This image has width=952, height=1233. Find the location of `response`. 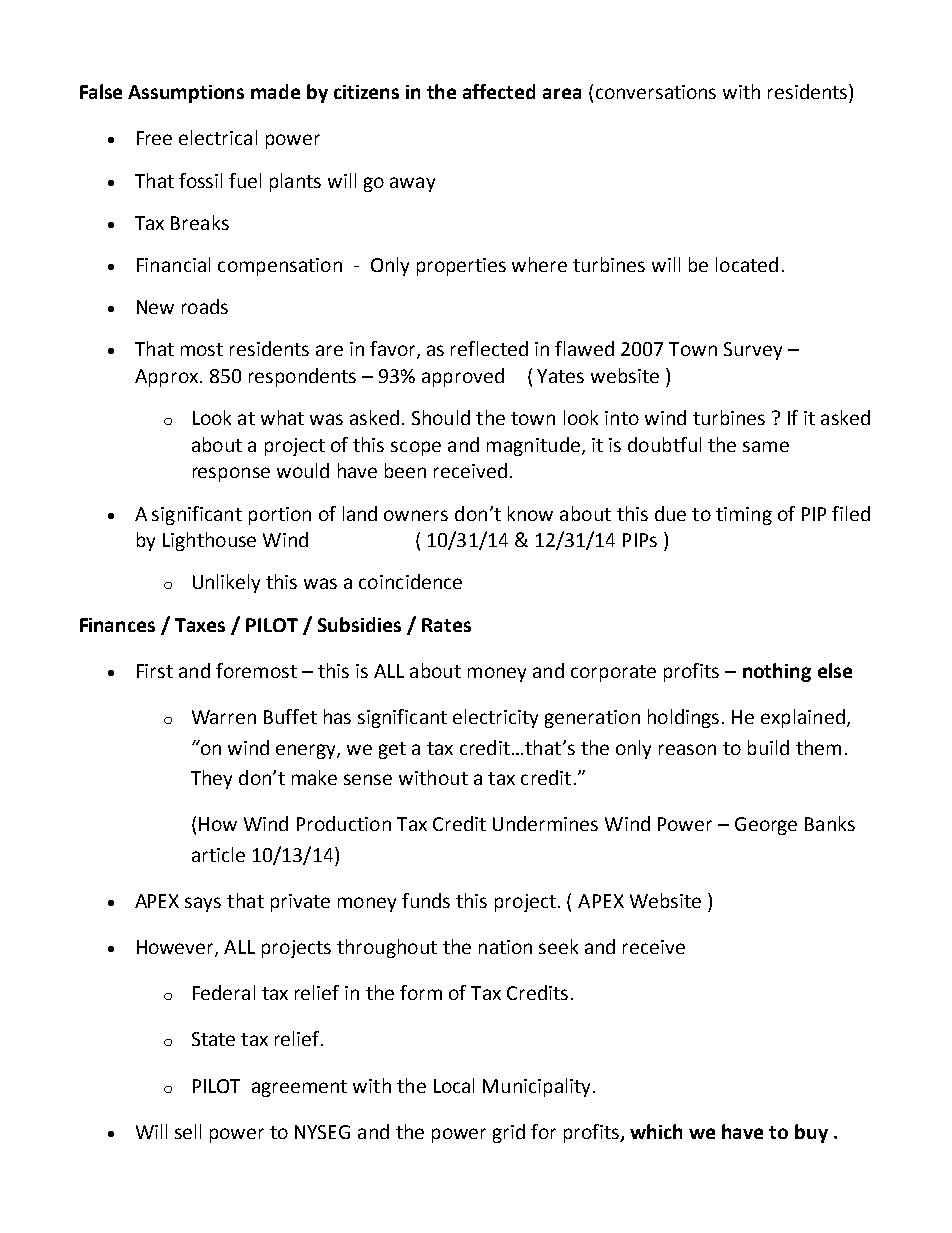

response is located at coordinates (231, 474).
